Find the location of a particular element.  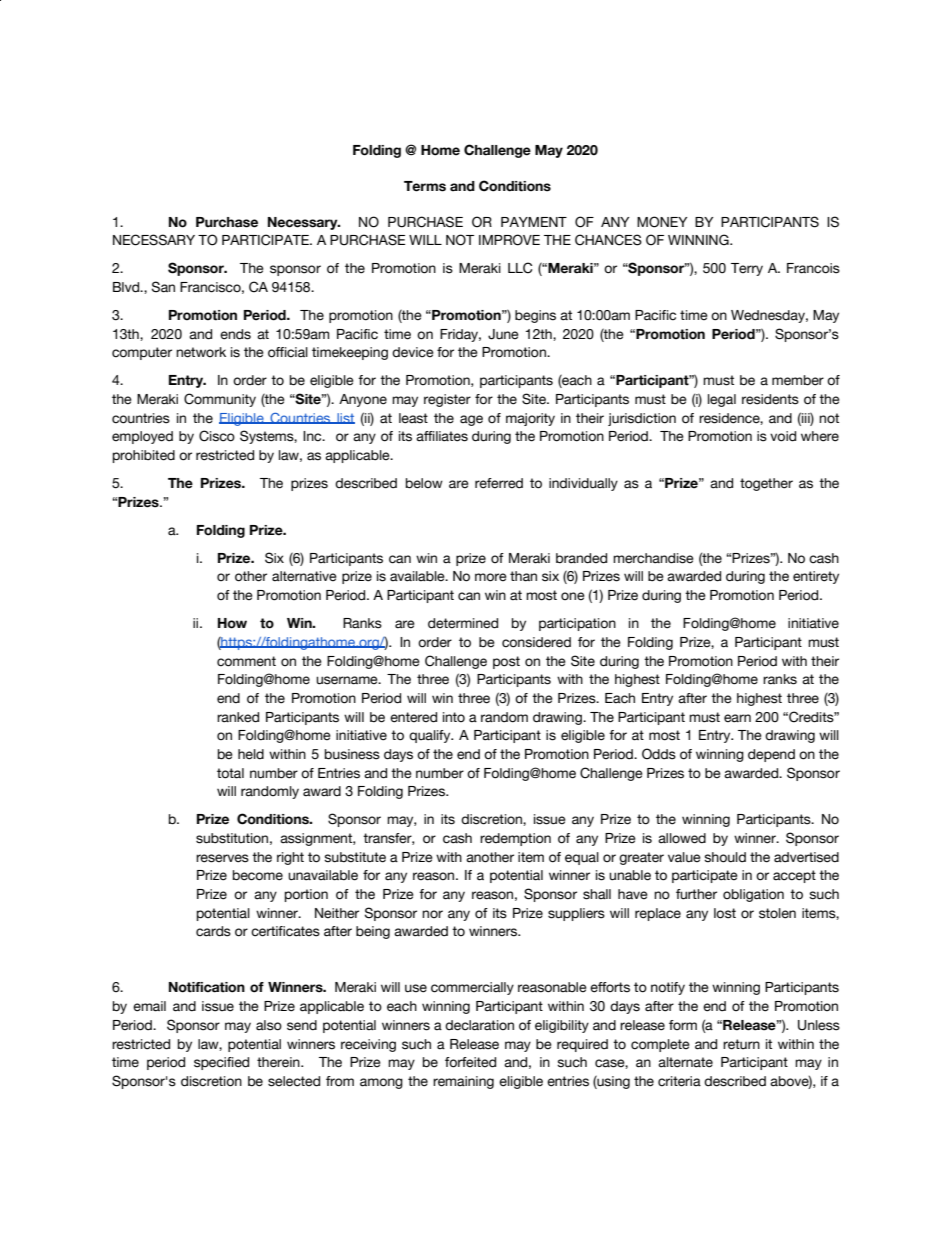

San is located at coordinates (163, 287).
